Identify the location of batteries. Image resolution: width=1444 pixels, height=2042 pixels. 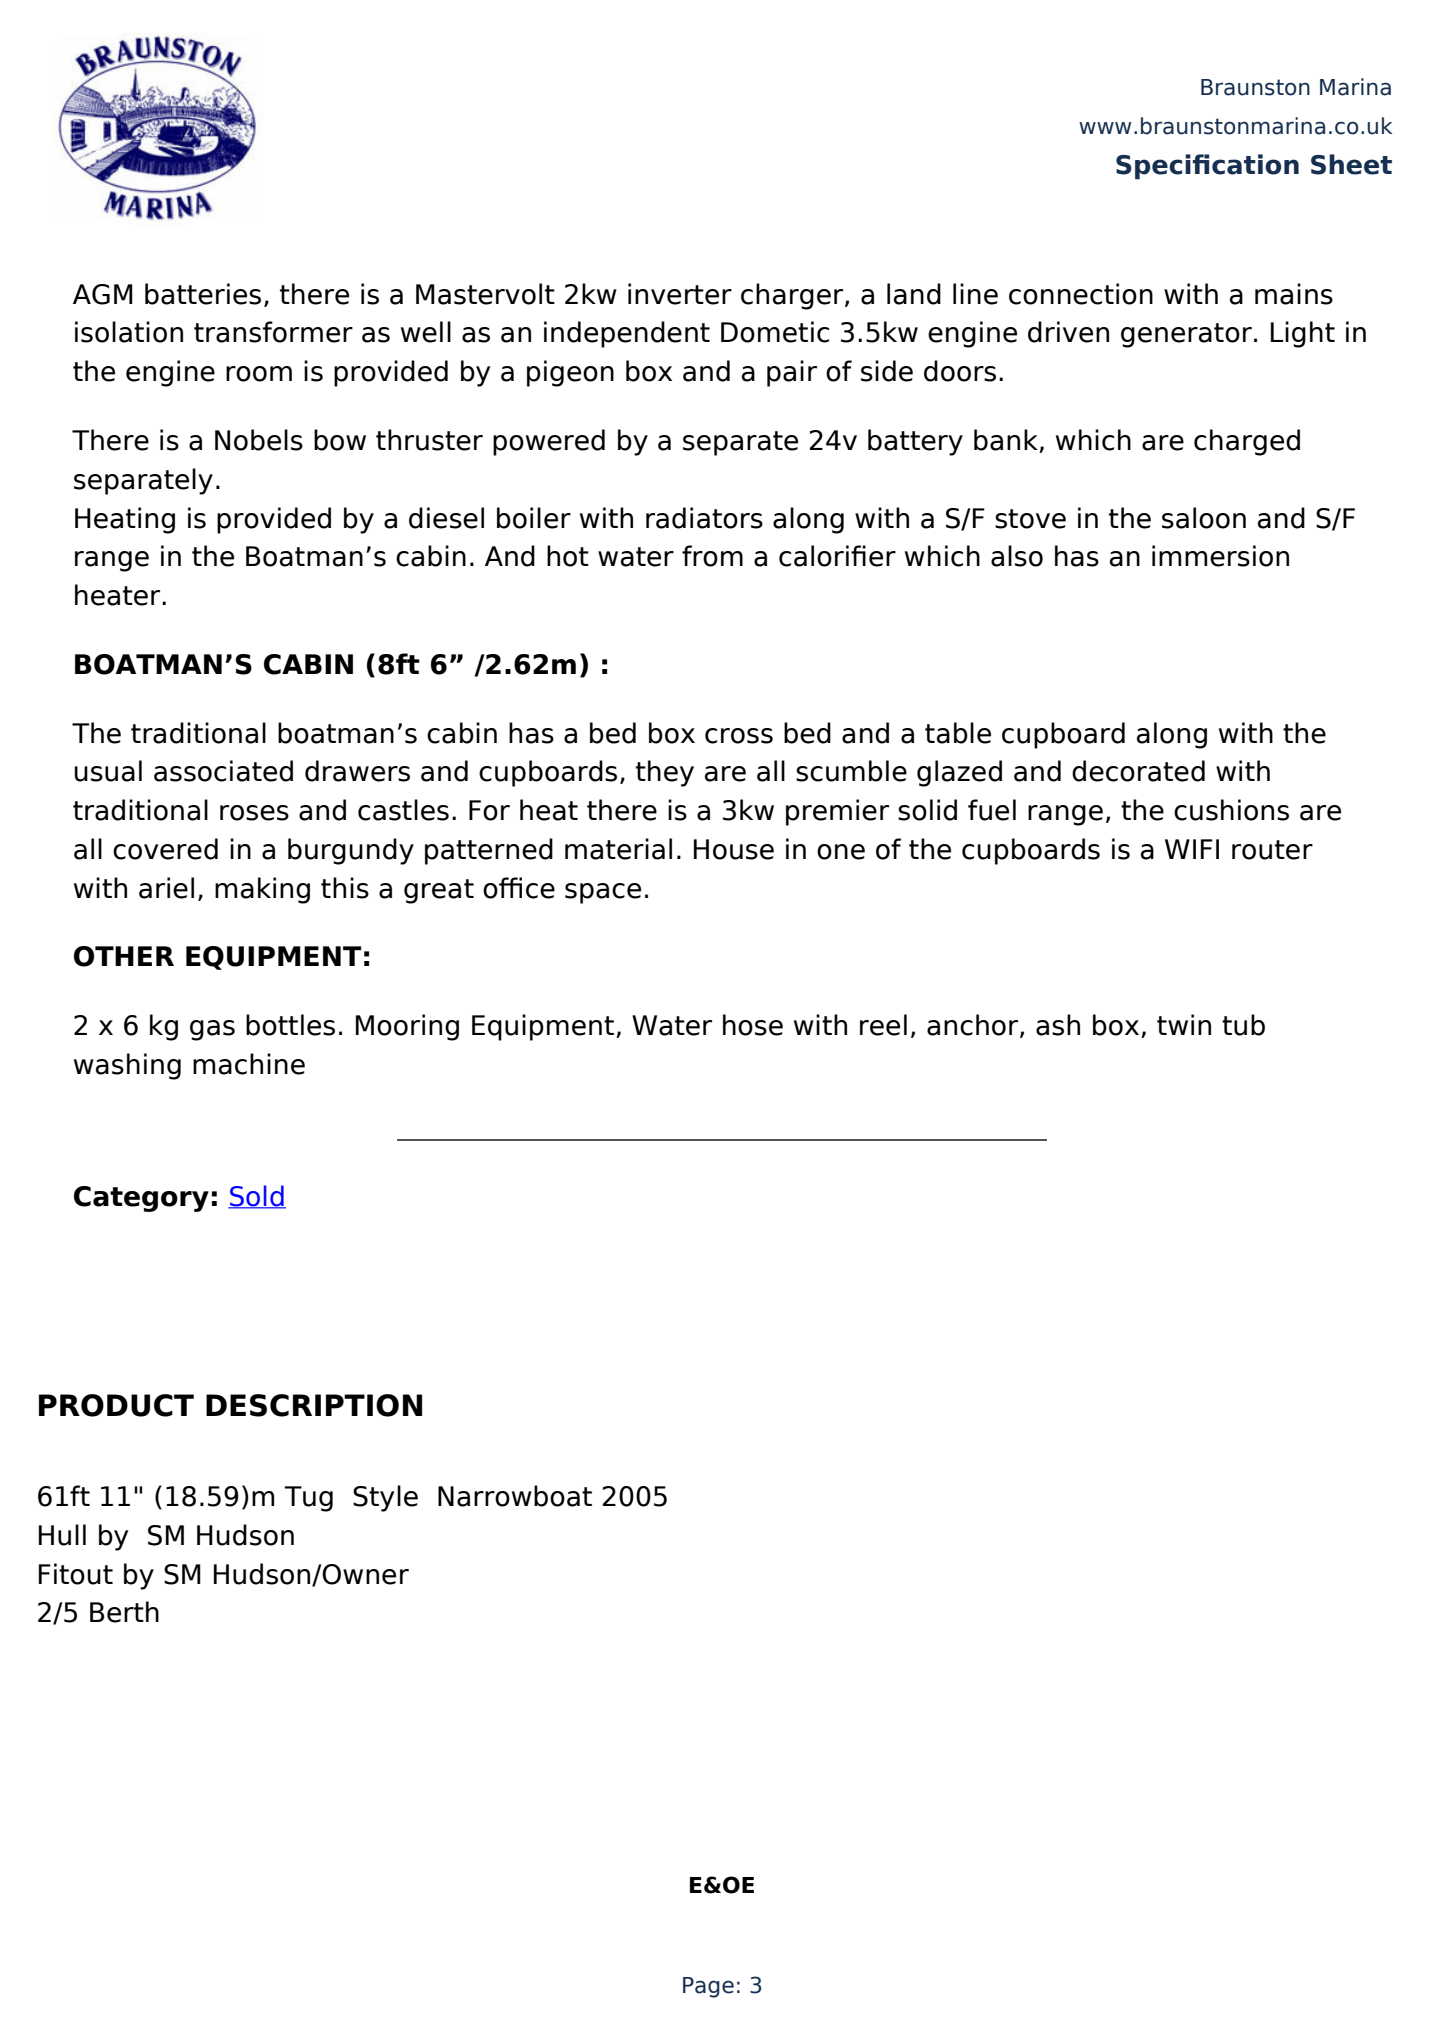
(203, 294).
